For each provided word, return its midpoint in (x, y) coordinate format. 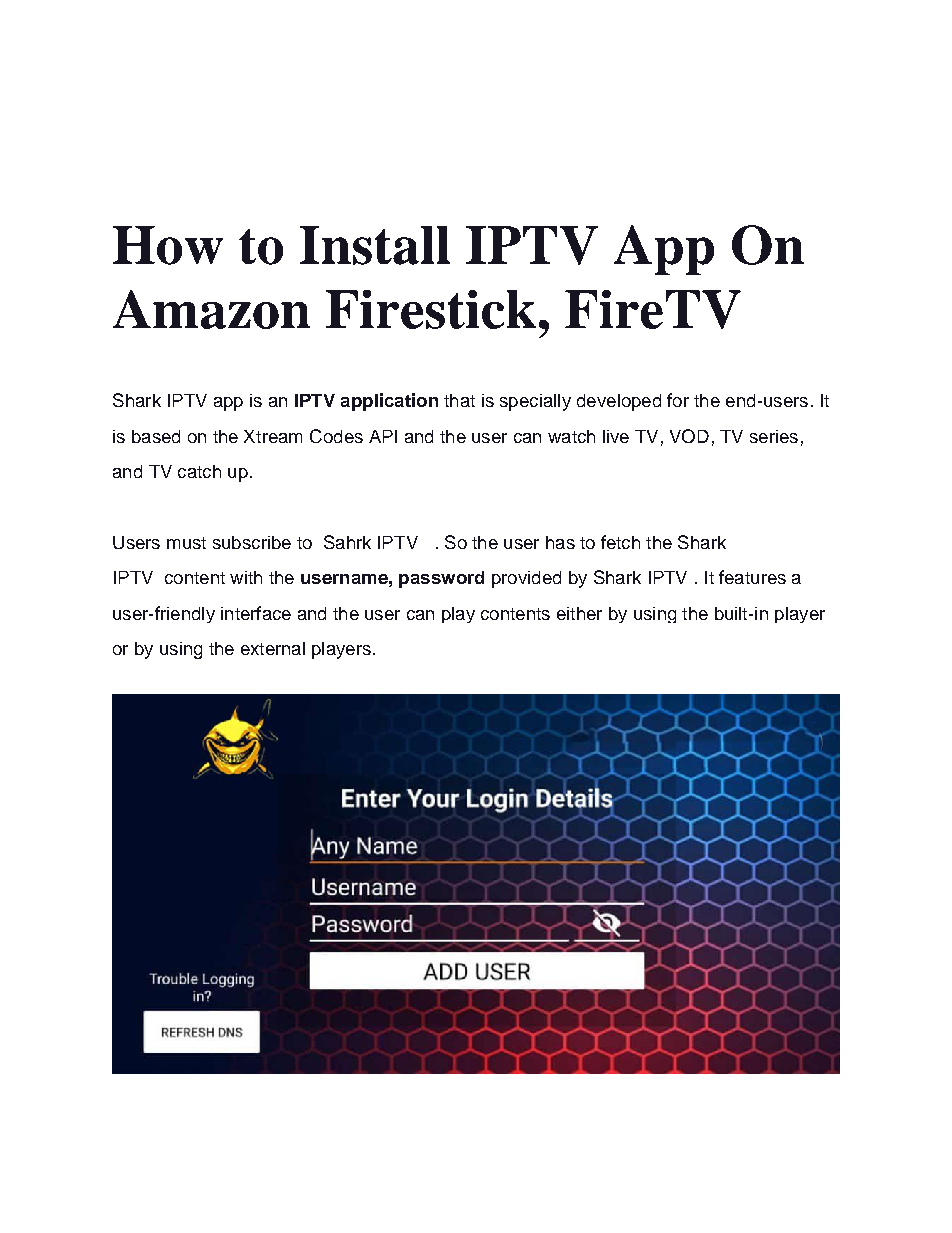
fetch (620, 542)
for (678, 400)
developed (619, 402)
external (273, 648)
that (459, 400)
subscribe (252, 542)
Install (375, 245)
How (168, 245)
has (560, 542)
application (389, 402)
